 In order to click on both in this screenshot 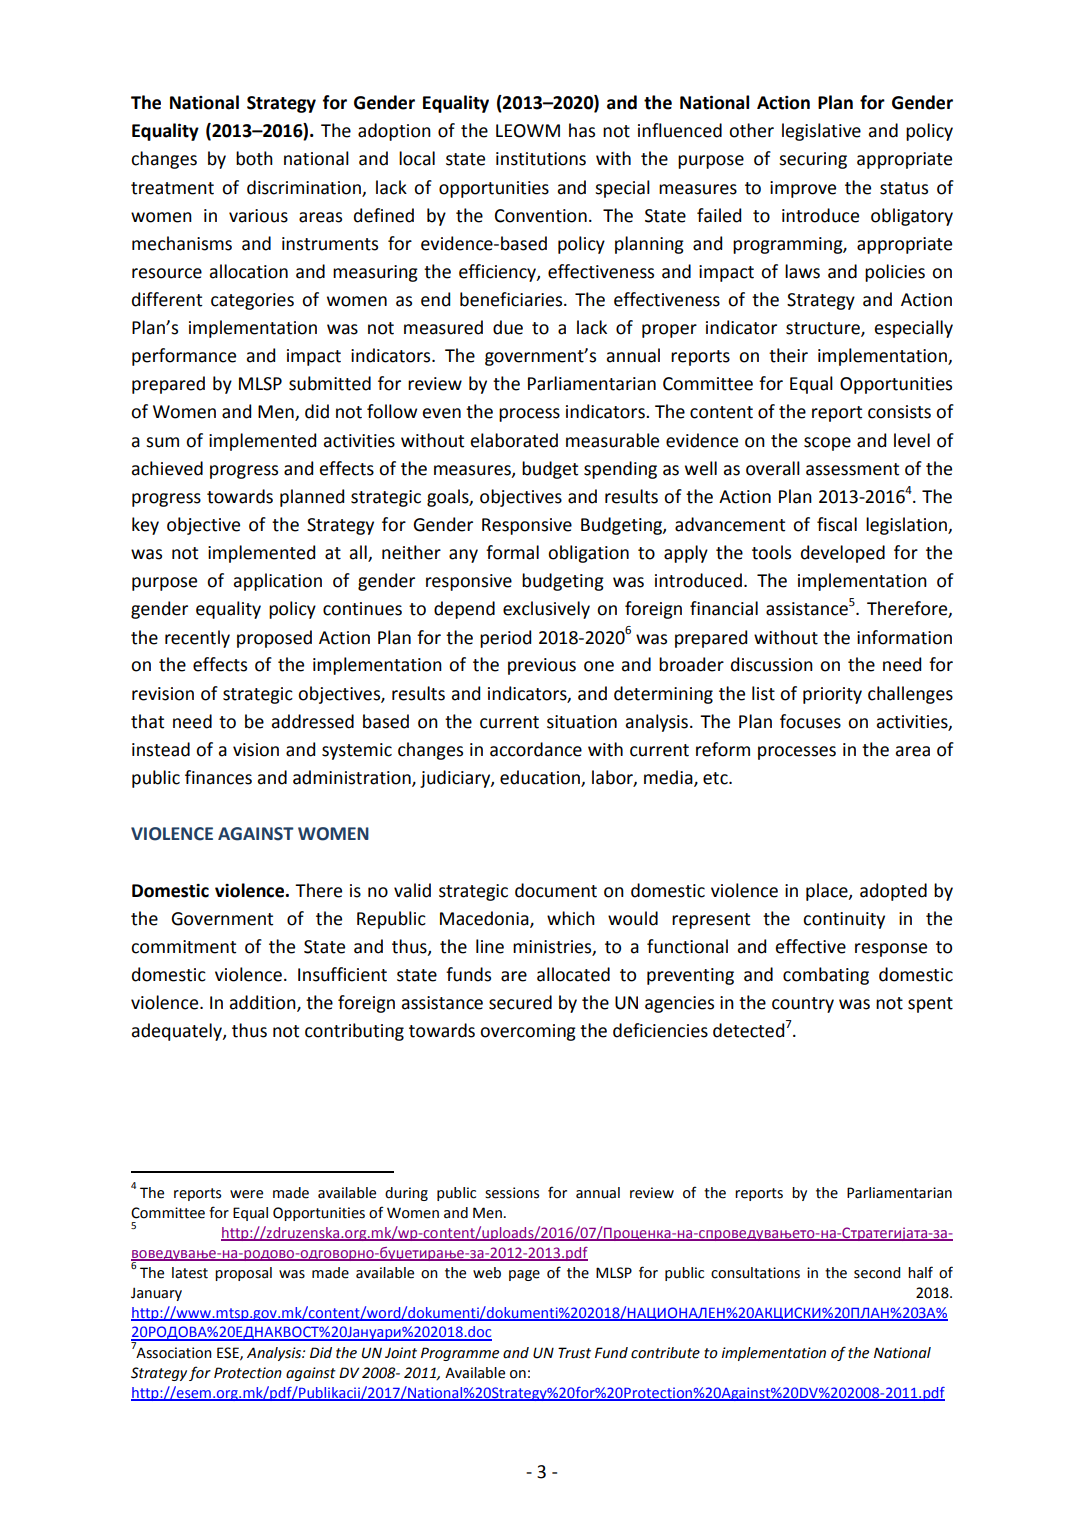, I will do `click(254, 158)`.
